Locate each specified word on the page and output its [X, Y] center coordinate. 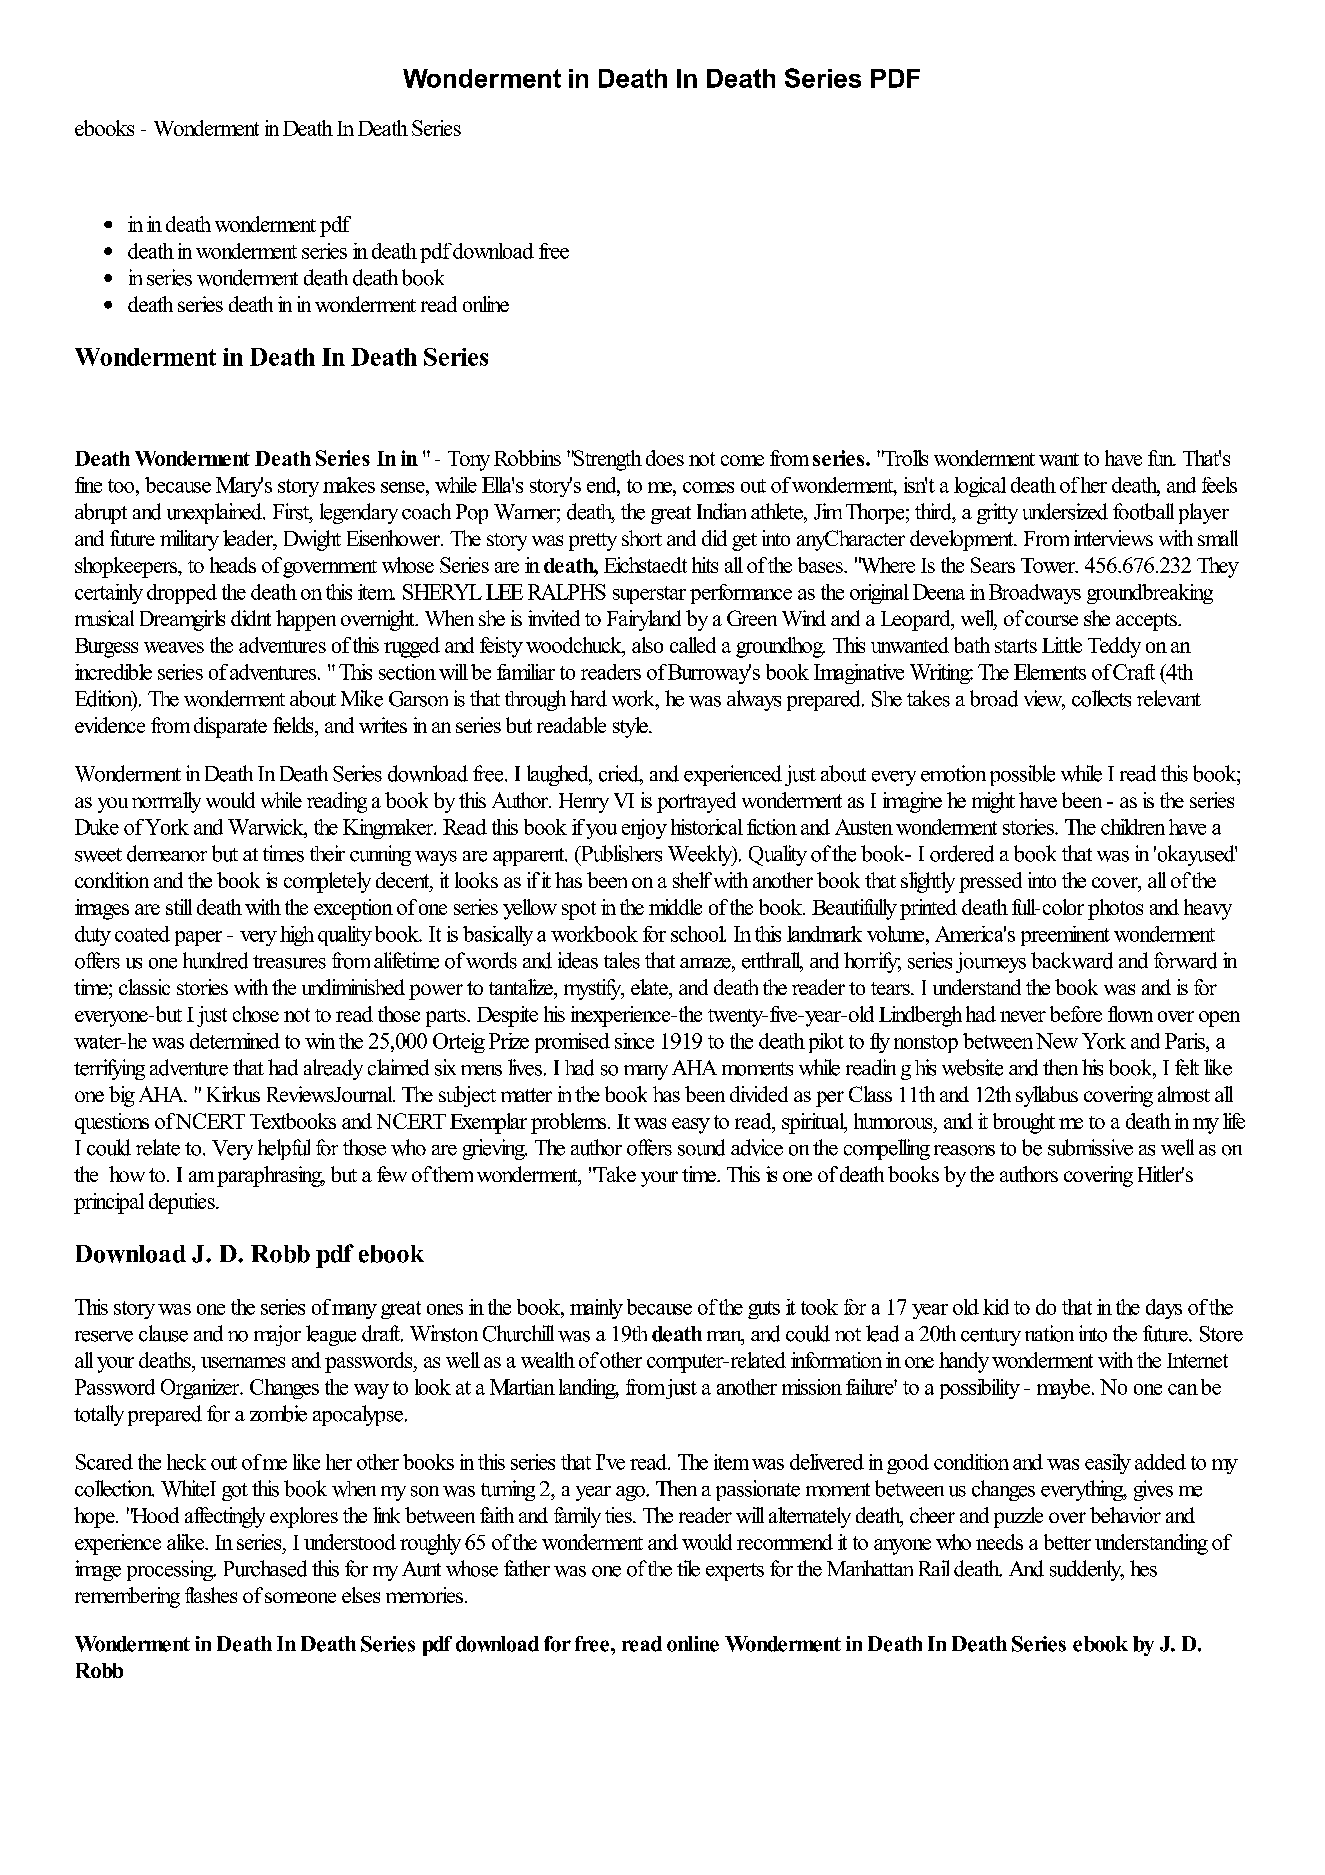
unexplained [216, 513]
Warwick [267, 827]
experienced [733, 775]
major [277, 1335]
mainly [596, 1309]
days [1164, 1309]
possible [1022, 775]
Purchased [265, 1568]
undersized [1065, 511]
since [634, 1041]
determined [235, 1041]
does [665, 458]
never [1023, 1016]
